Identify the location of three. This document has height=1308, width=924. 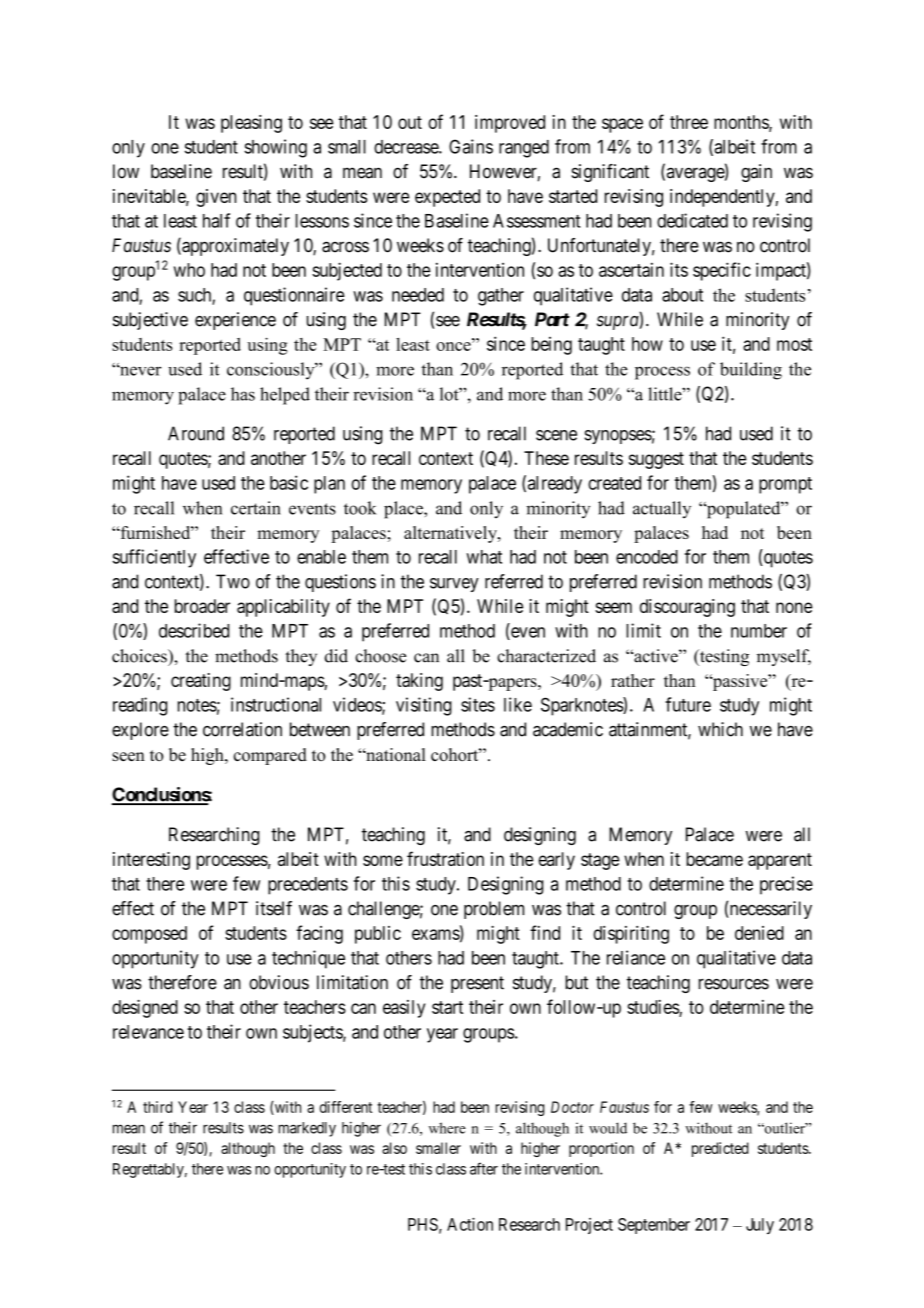
(689, 122).
